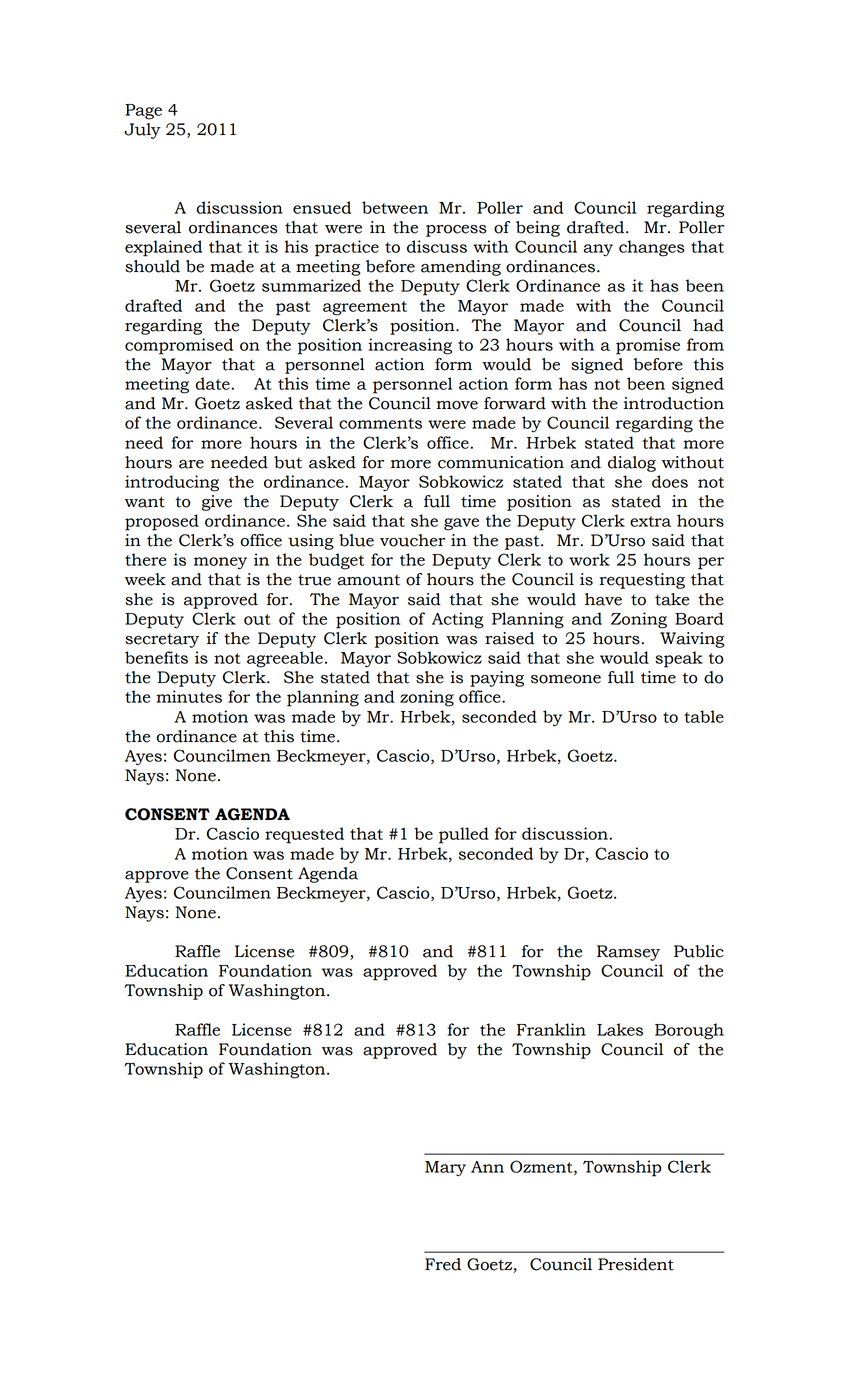 This document has height=1400, width=849. What do you see at coordinates (636, 1264) in the document?
I see `President` at bounding box center [636, 1264].
